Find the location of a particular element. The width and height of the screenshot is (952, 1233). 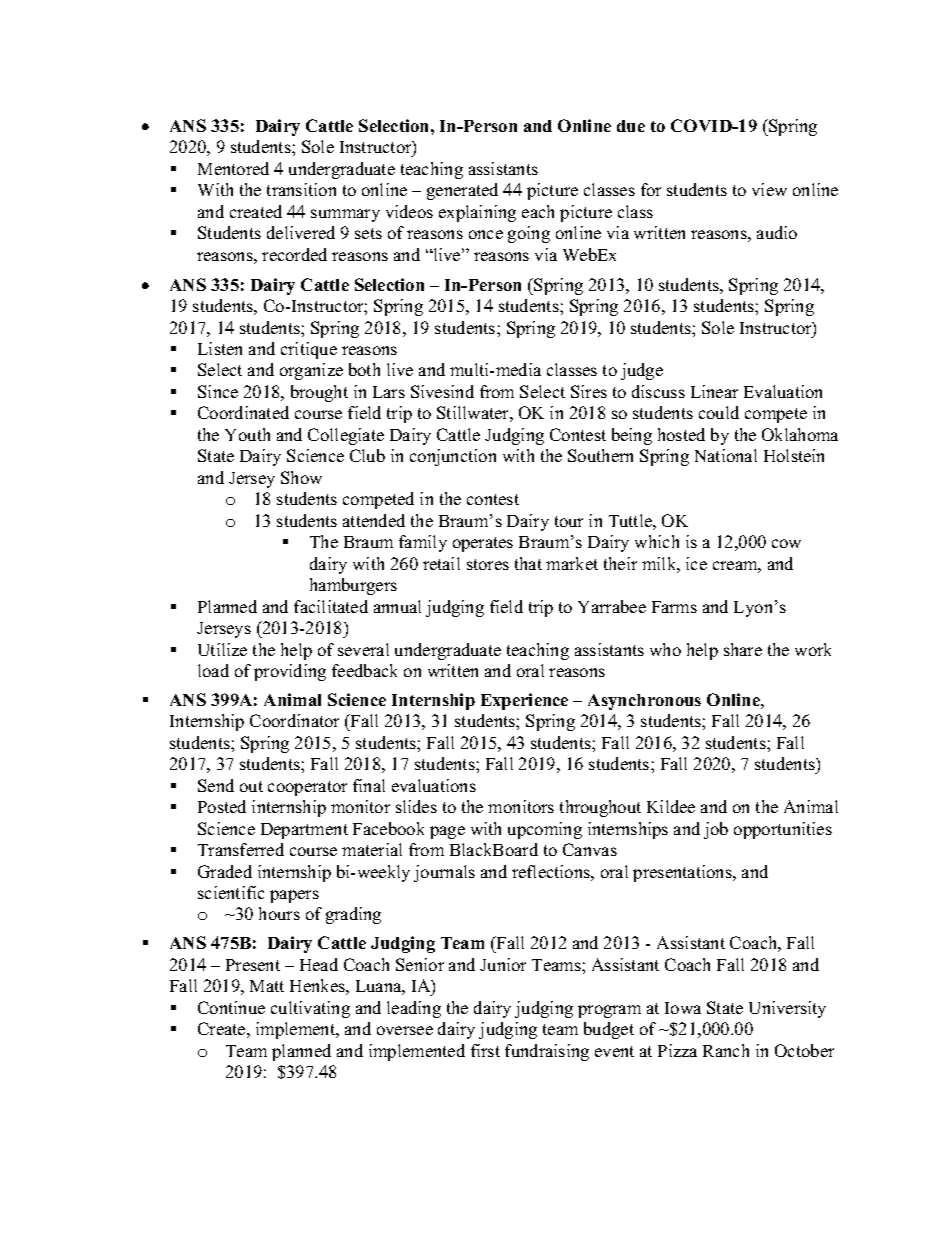

cultivating is located at coordinates (310, 1009).
